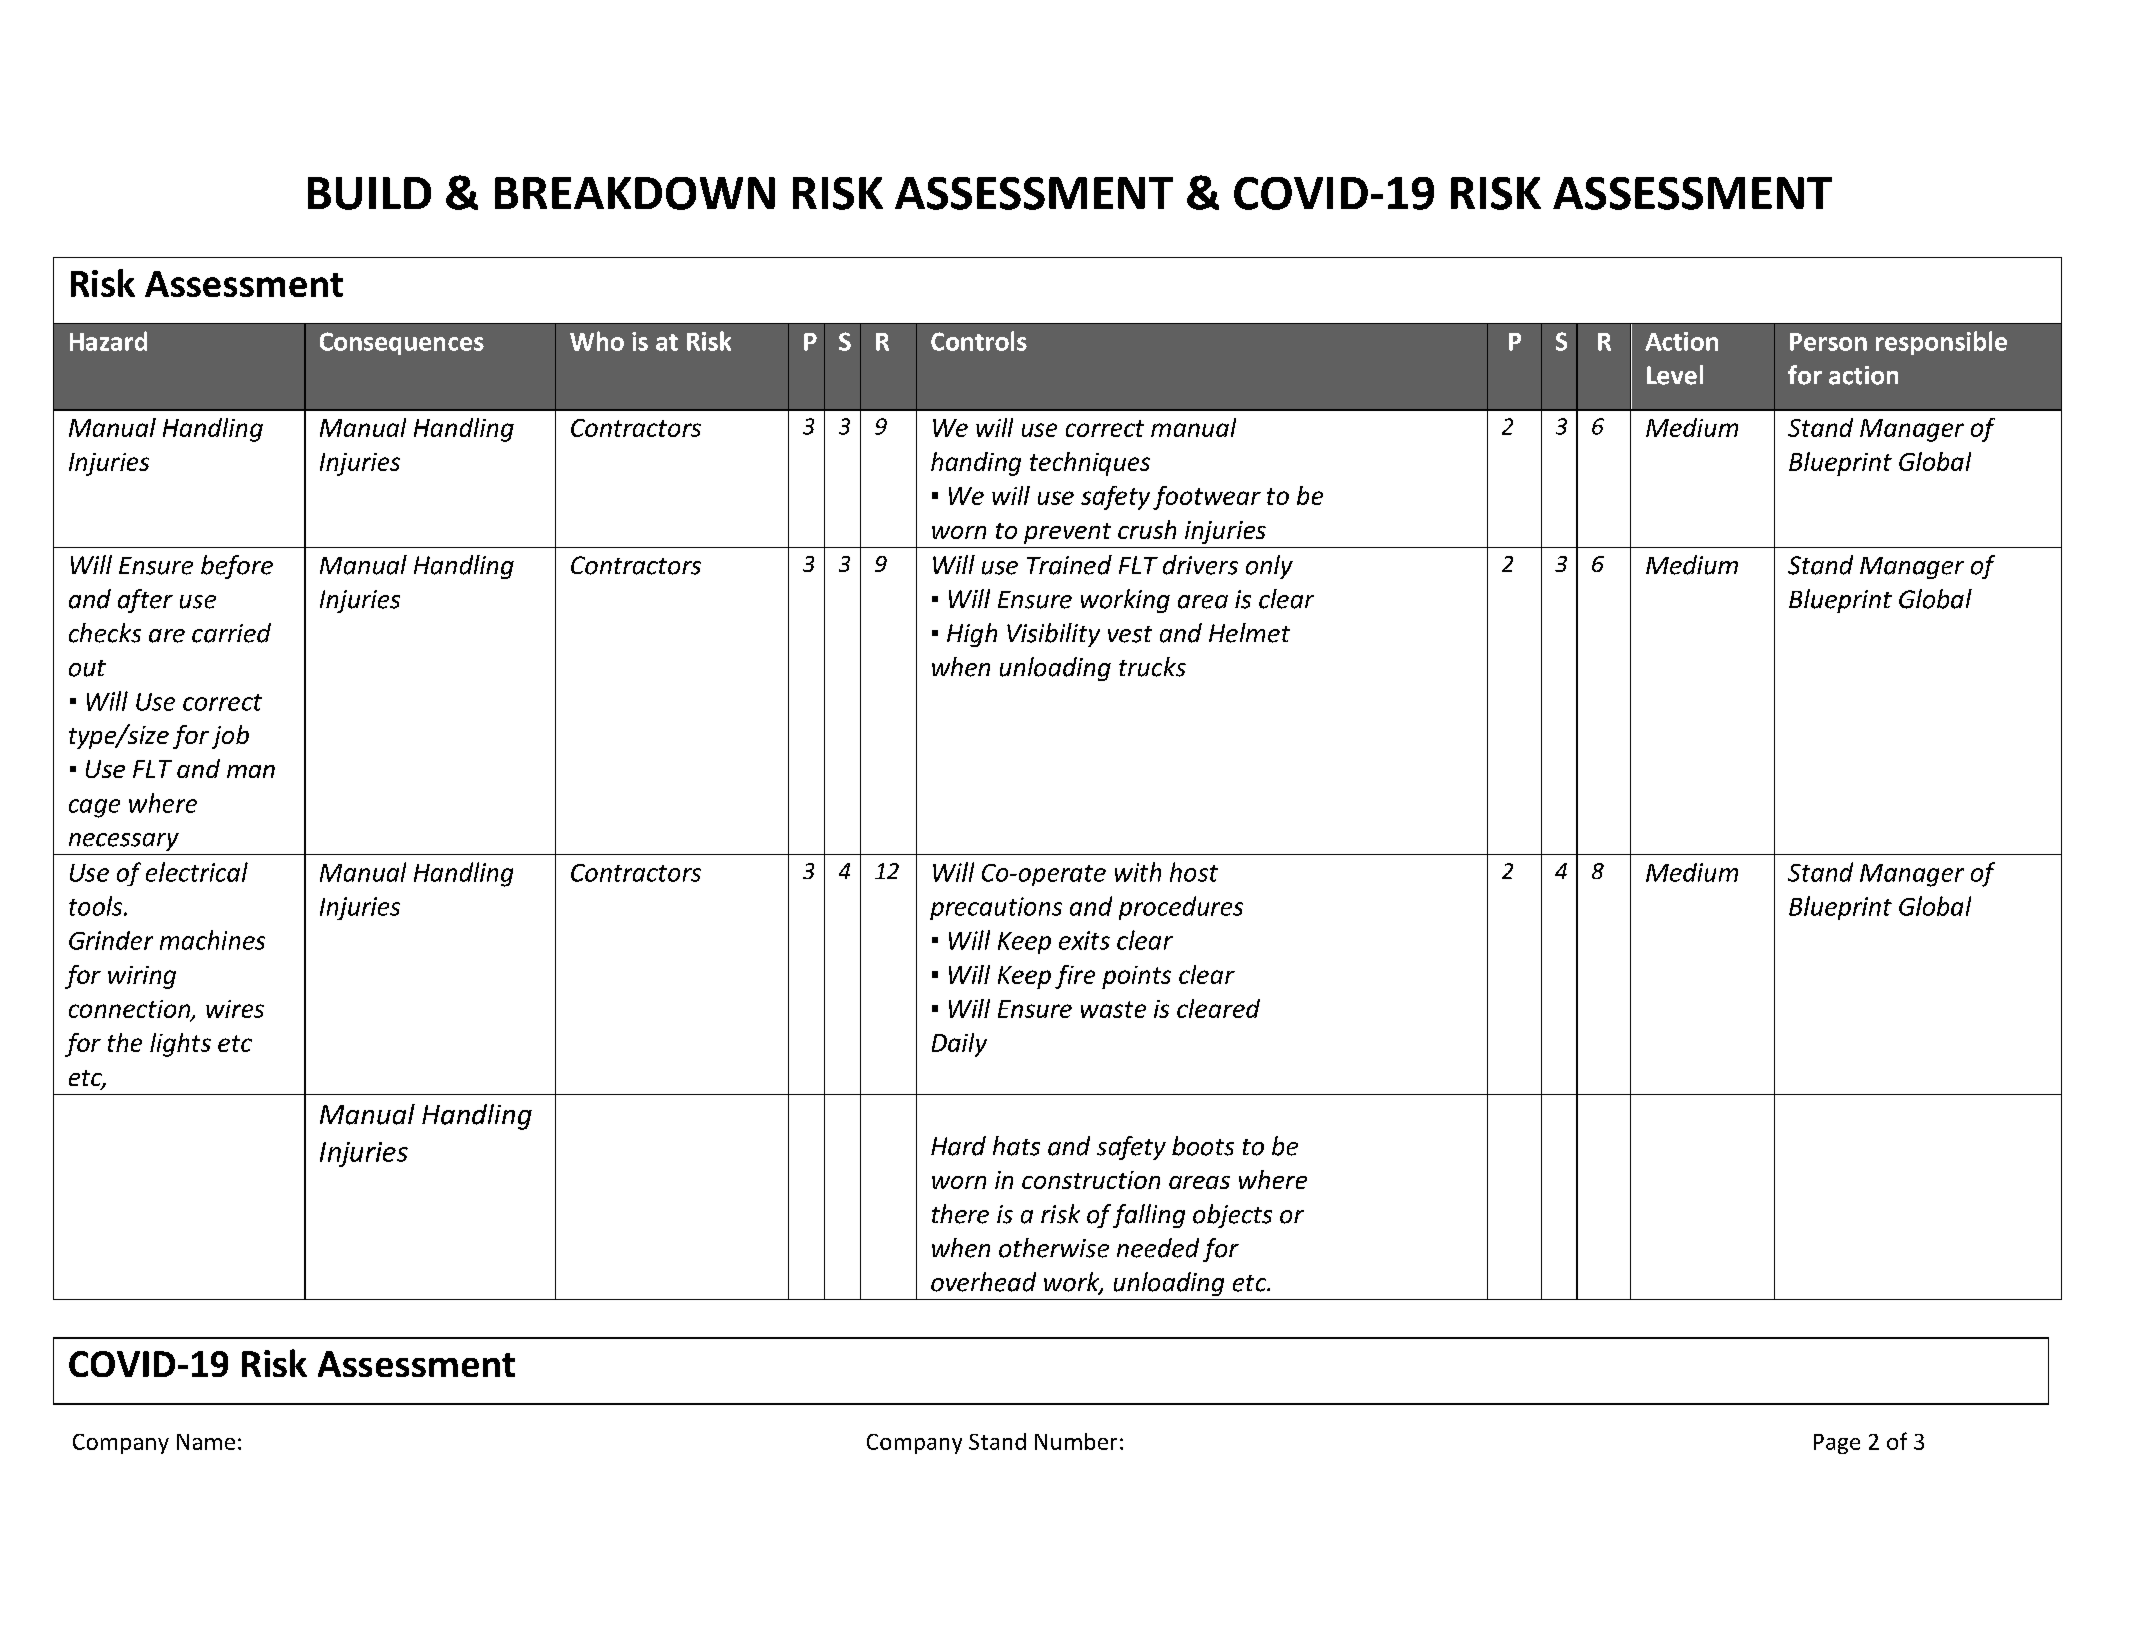 This page has height=1650, width=2136. What do you see at coordinates (1828, 342) in the page?
I see `Person` at bounding box center [1828, 342].
